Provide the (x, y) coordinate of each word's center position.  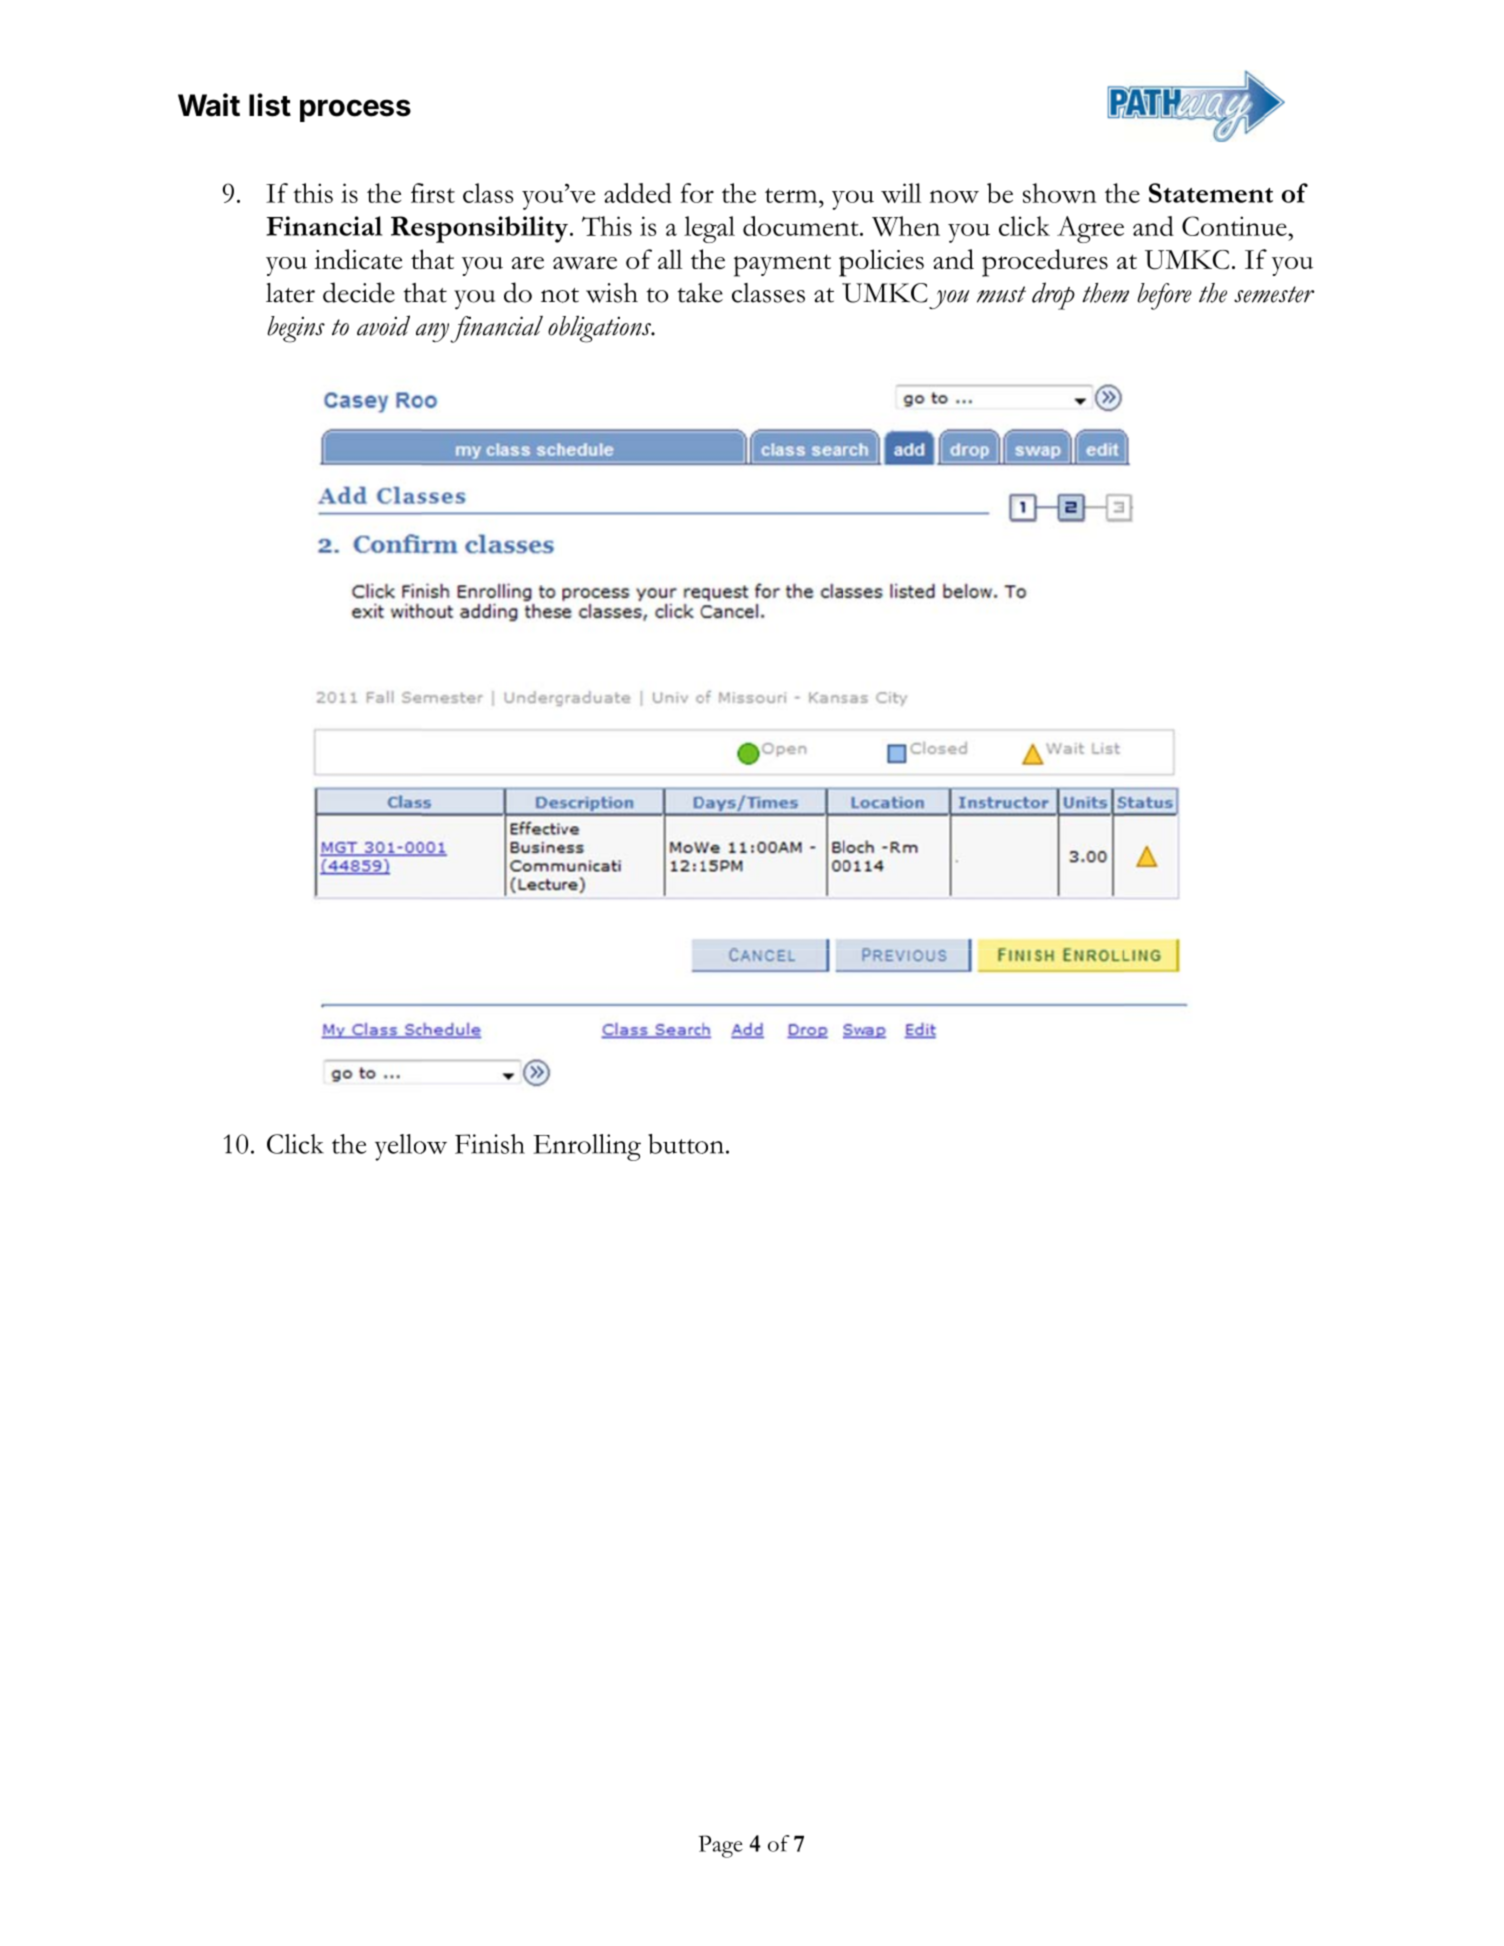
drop (1053, 296)
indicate (358, 259)
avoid (383, 325)
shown (1060, 193)
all (670, 259)
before (1164, 296)
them (1105, 293)
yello (402, 1147)
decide (359, 292)
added (638, 193)
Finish (490, 1144)
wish (612, 293)
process (355, 110)
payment (782, 265)
